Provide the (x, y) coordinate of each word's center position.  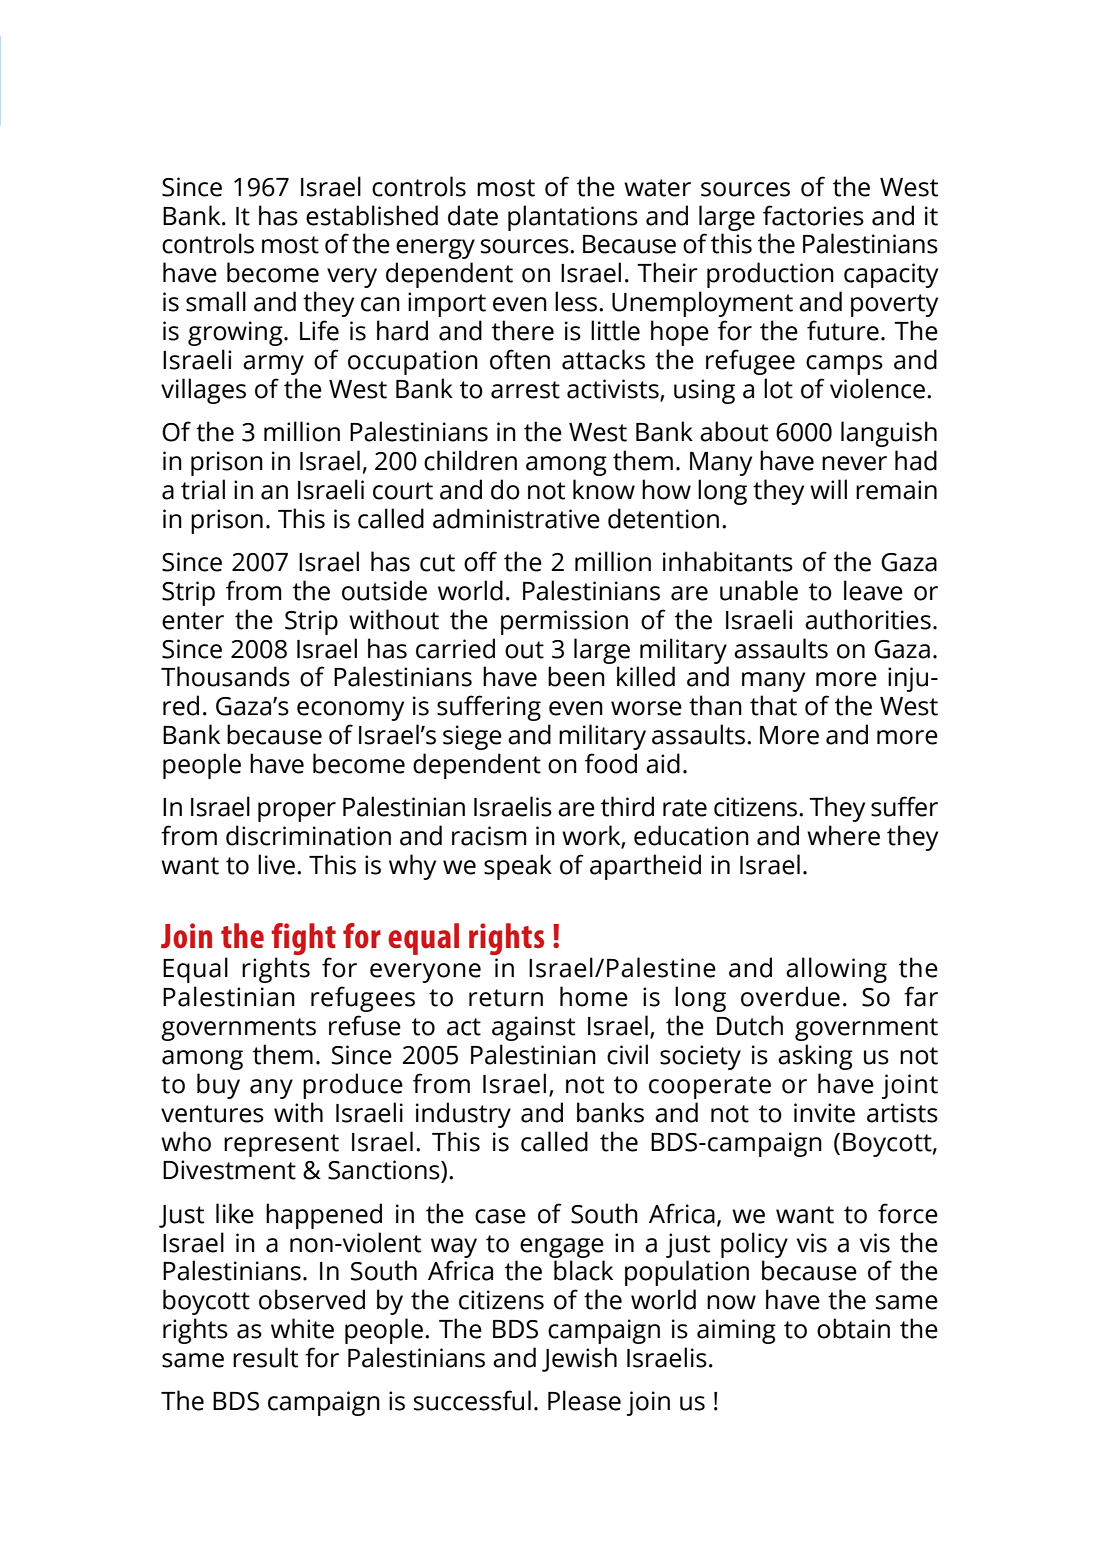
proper (297, 812)
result (265, 1357)
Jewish (579, 1359)
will (828, 489)
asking (815, 1057)
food (611, 763)
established (372, 215)
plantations (573, 218)
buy (218, 1086)
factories (813, 215)
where (843, 835)
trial (203, 489)
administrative (516, 518)
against (533, 1028)
